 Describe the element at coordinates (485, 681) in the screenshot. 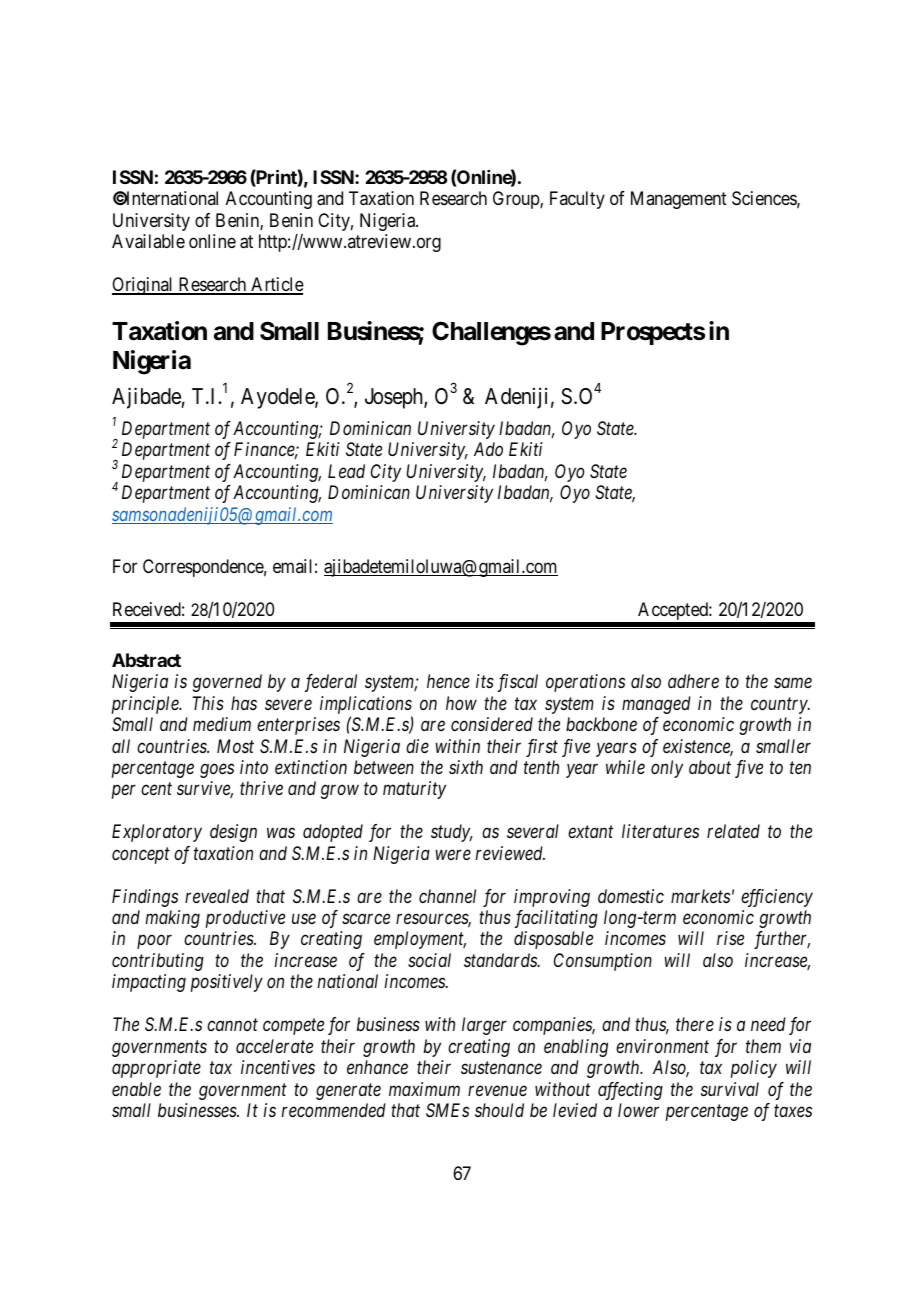

I see `its` at that location.
